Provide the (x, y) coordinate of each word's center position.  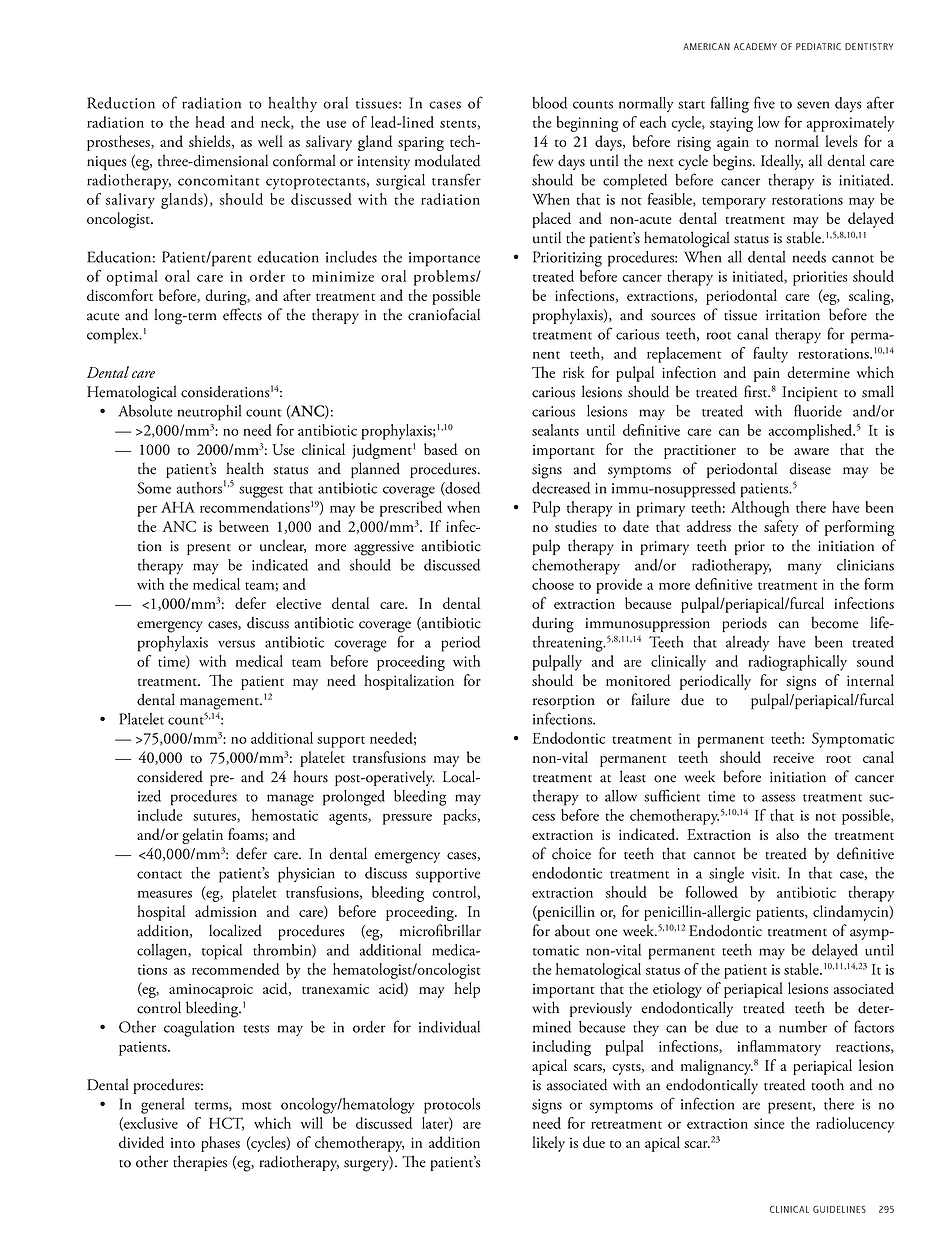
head (210, 122)
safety (781, 528)
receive (793, 758)
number (803, 1027)
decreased (561, 488)
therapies (200, 1163)
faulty (770, 355)
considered (170, 777)
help (467, 990)
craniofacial (444, 314)
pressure (407, 819)
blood (549, 103)
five (764, 102)
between (244, 526)
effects (242, 314)
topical (222, 952)
